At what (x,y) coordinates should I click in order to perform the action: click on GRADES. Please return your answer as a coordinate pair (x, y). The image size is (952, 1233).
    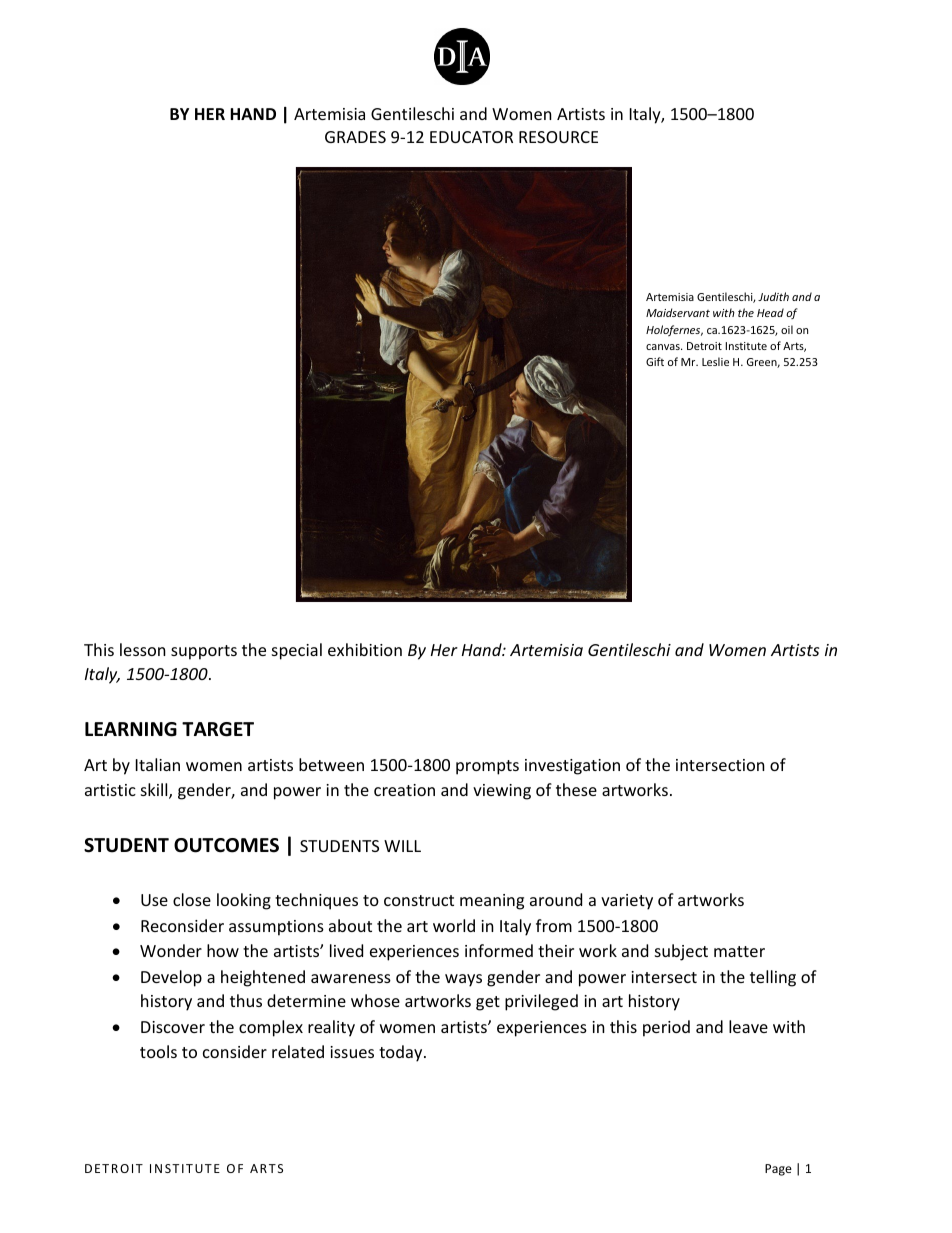
    Looking at the image, I should click on (355, 137).
